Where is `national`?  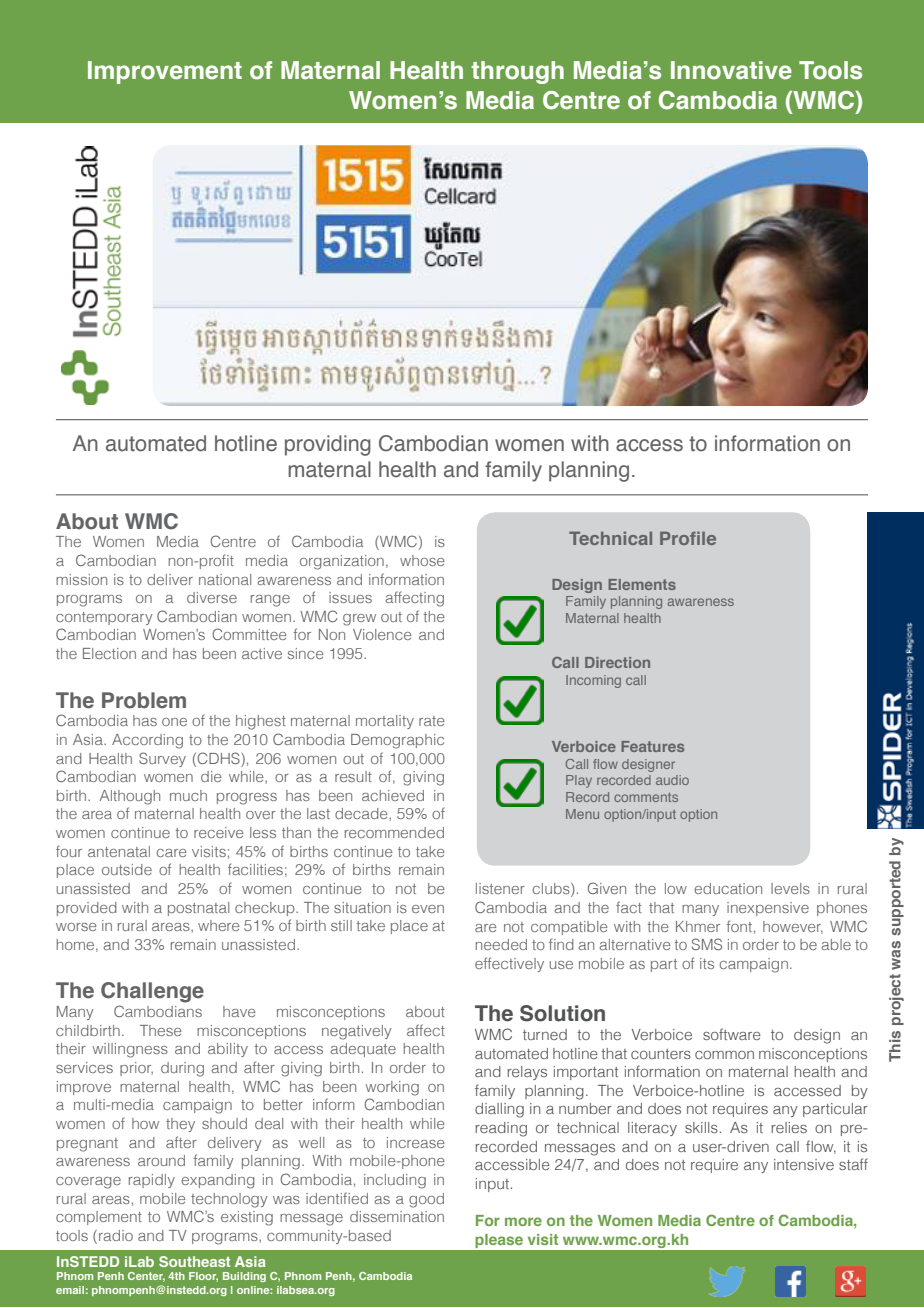 national is located at coordinates (225, 579).
